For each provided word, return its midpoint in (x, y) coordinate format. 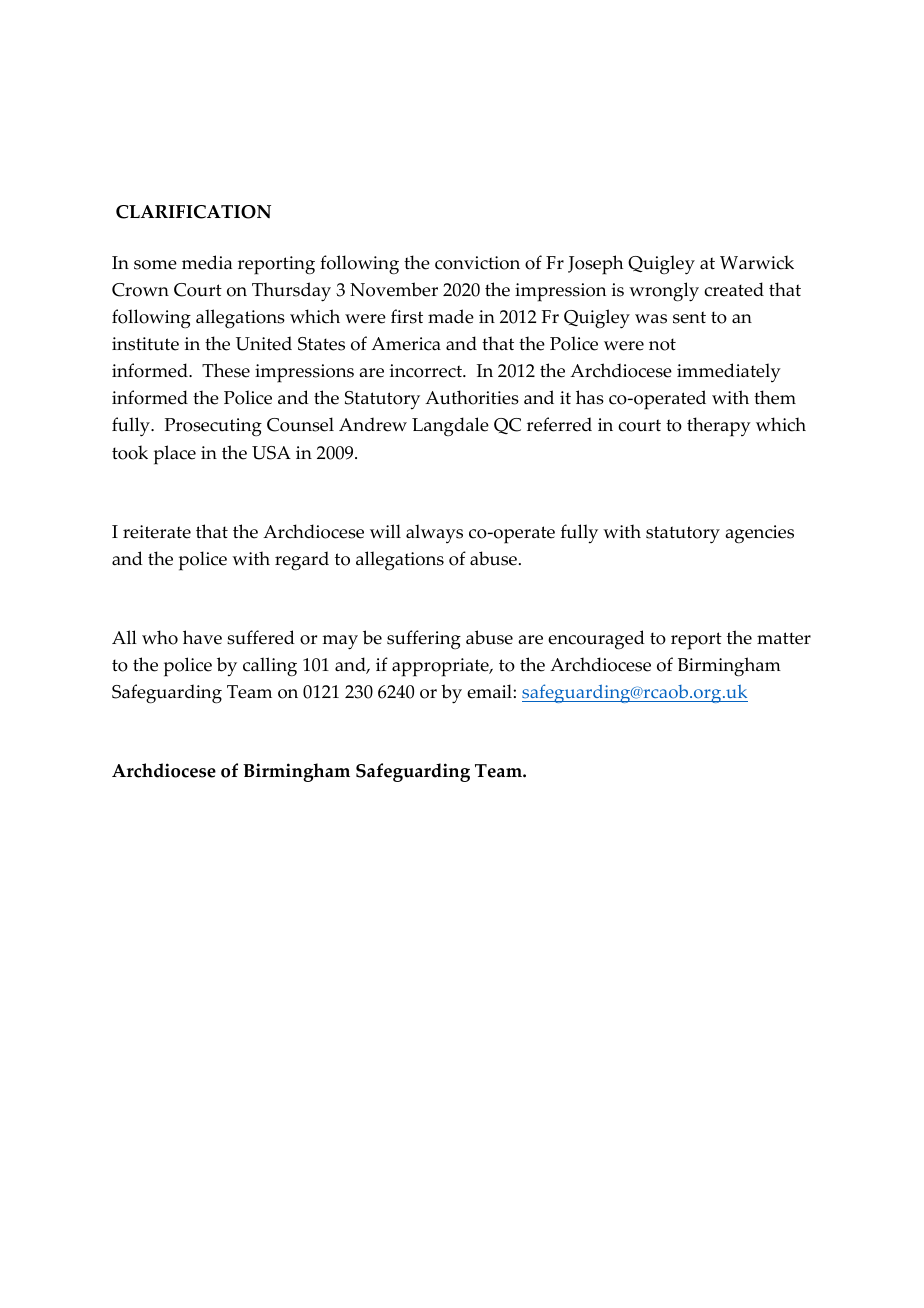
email (490, 691)
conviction (477, 263)
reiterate (157, 532)
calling (270, 667)
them (775, 397)
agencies (759, 534)
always (434, 533)
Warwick (757, 262)
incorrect (427, 371)
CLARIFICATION (193, 212)
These (226, 370)
